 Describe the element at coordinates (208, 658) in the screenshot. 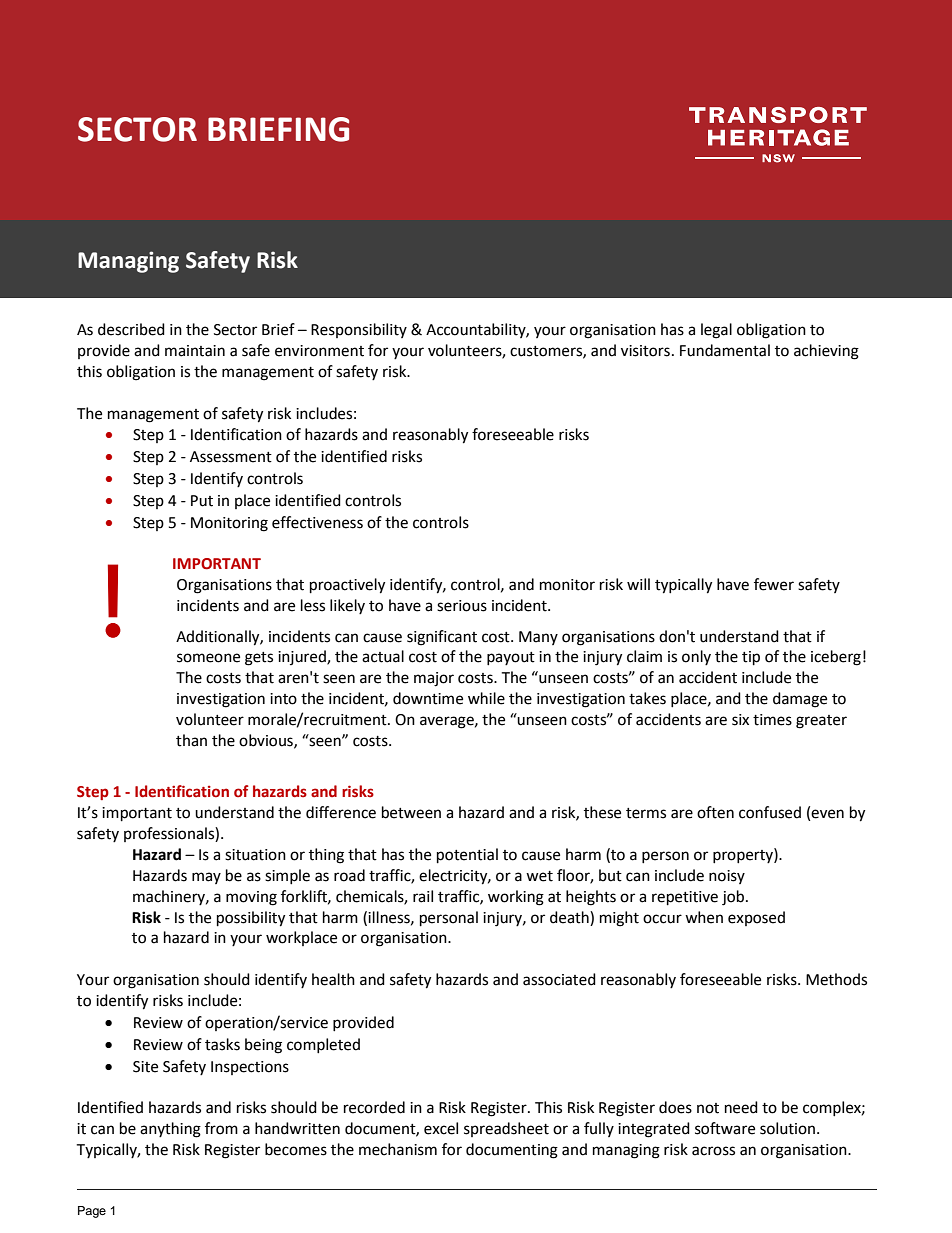

I see `someone` at that location.
